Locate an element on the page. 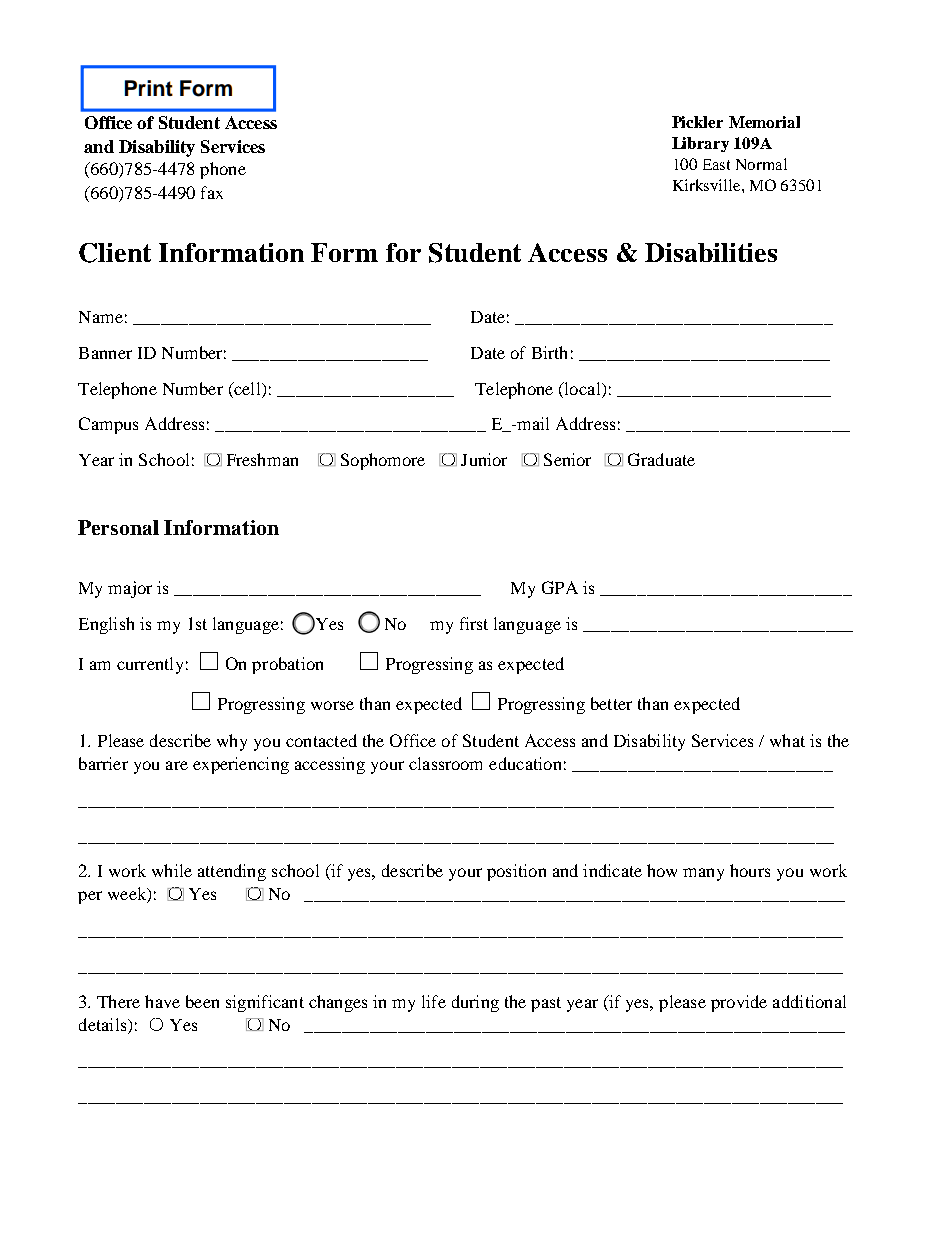  been is located at coordinates (202, 1001).
